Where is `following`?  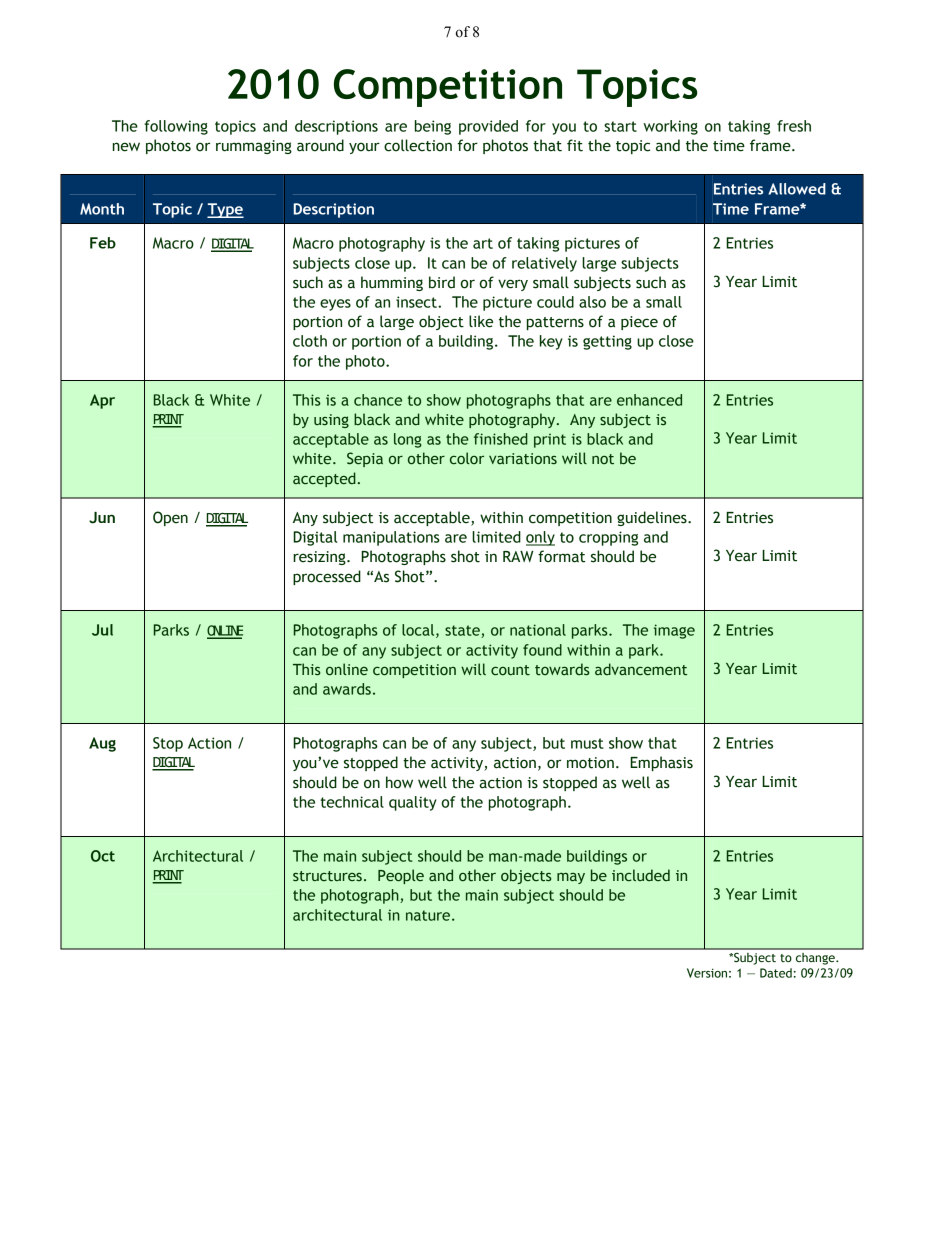
following is located at coordinates (176, 127).
